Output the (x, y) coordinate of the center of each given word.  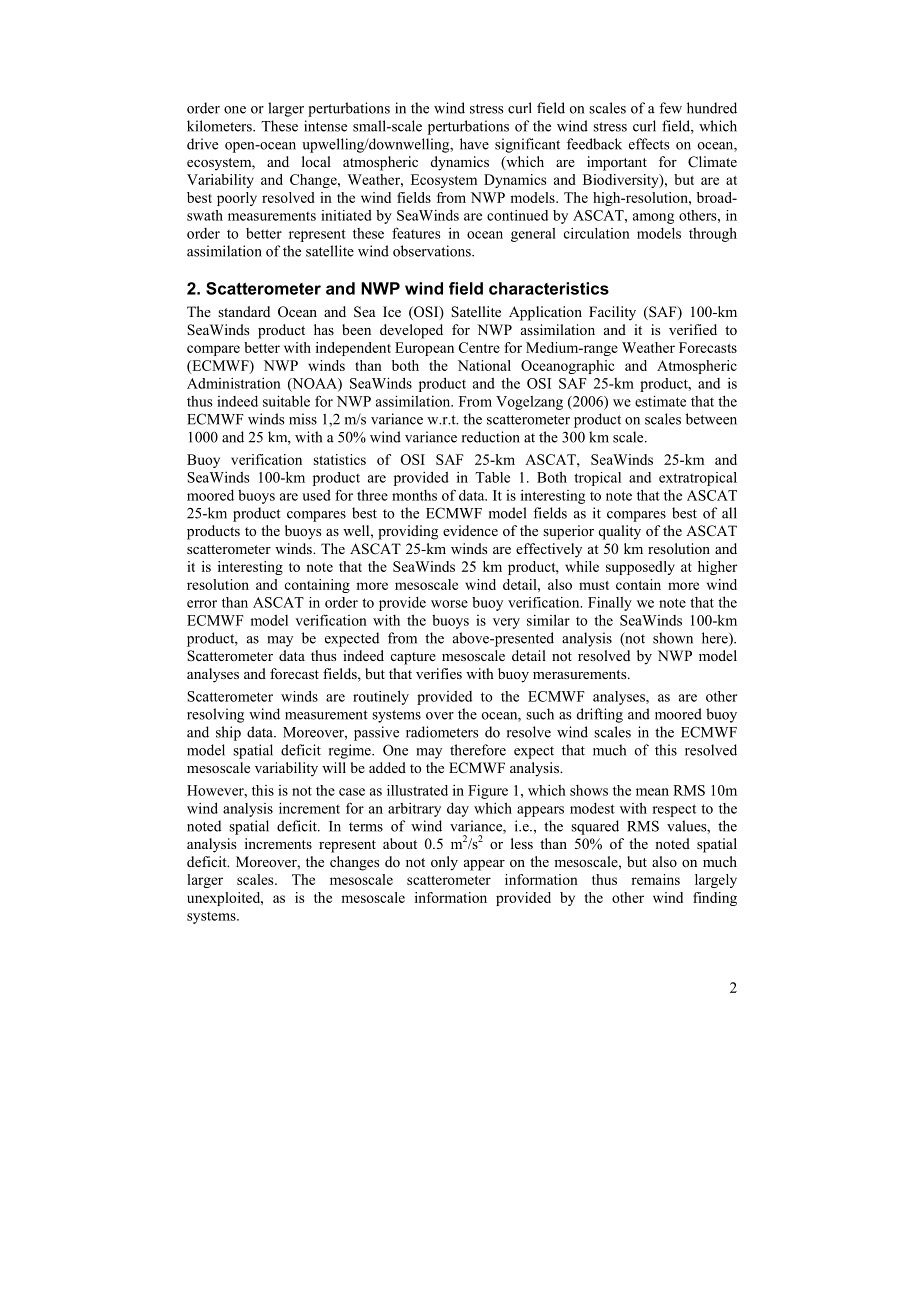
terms (366, 827)
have (474, 144)
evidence (470, 530)
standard (244, 311)
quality (619, 532)
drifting (600, 715)
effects (649, 144)
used (316, 495)
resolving (215, 715)
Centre (479, 347)
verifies (439, 673)
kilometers (220, 126)
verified (693, 329)
